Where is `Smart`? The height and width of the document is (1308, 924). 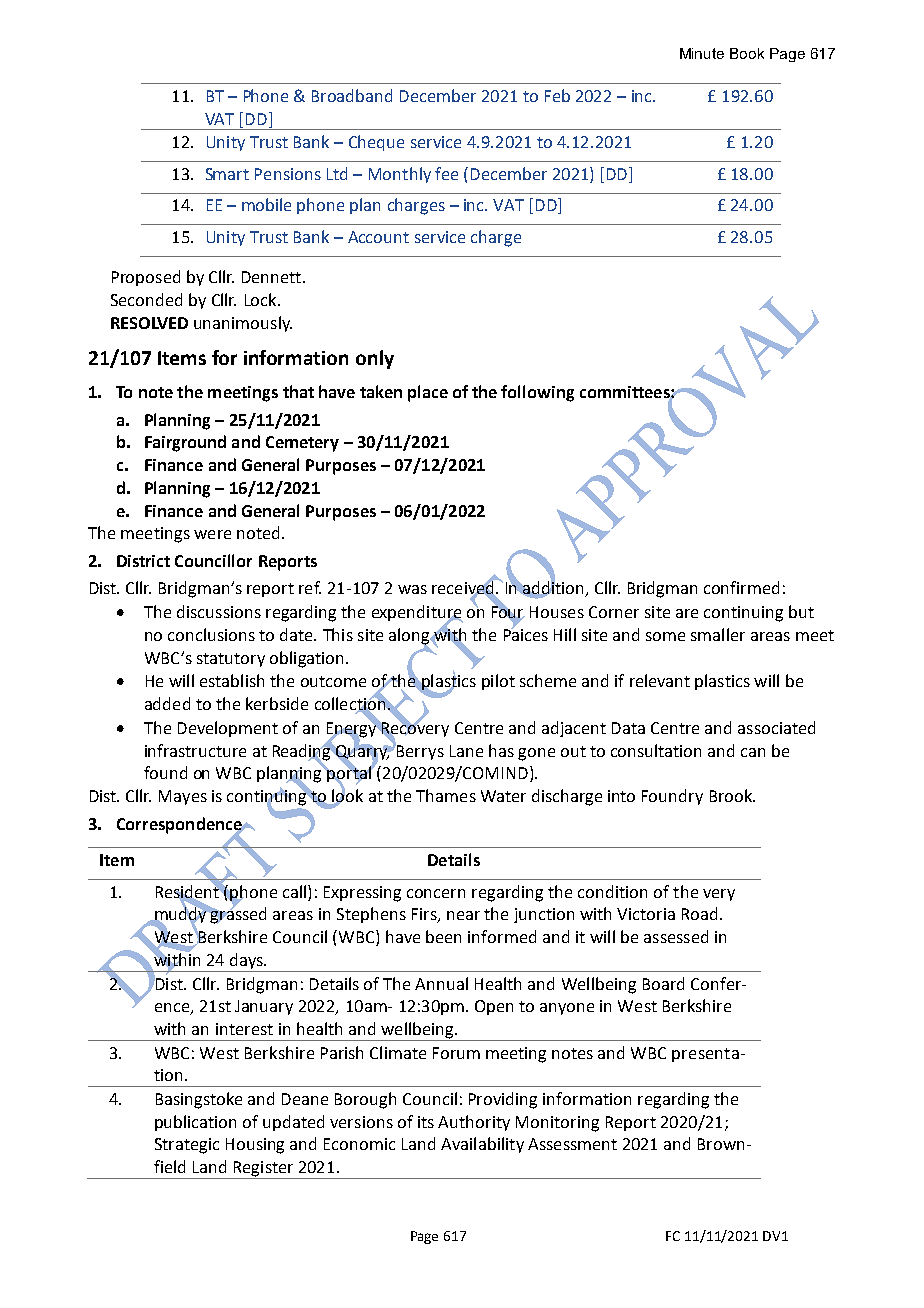
Smart is located at coordinates (227, 174).
